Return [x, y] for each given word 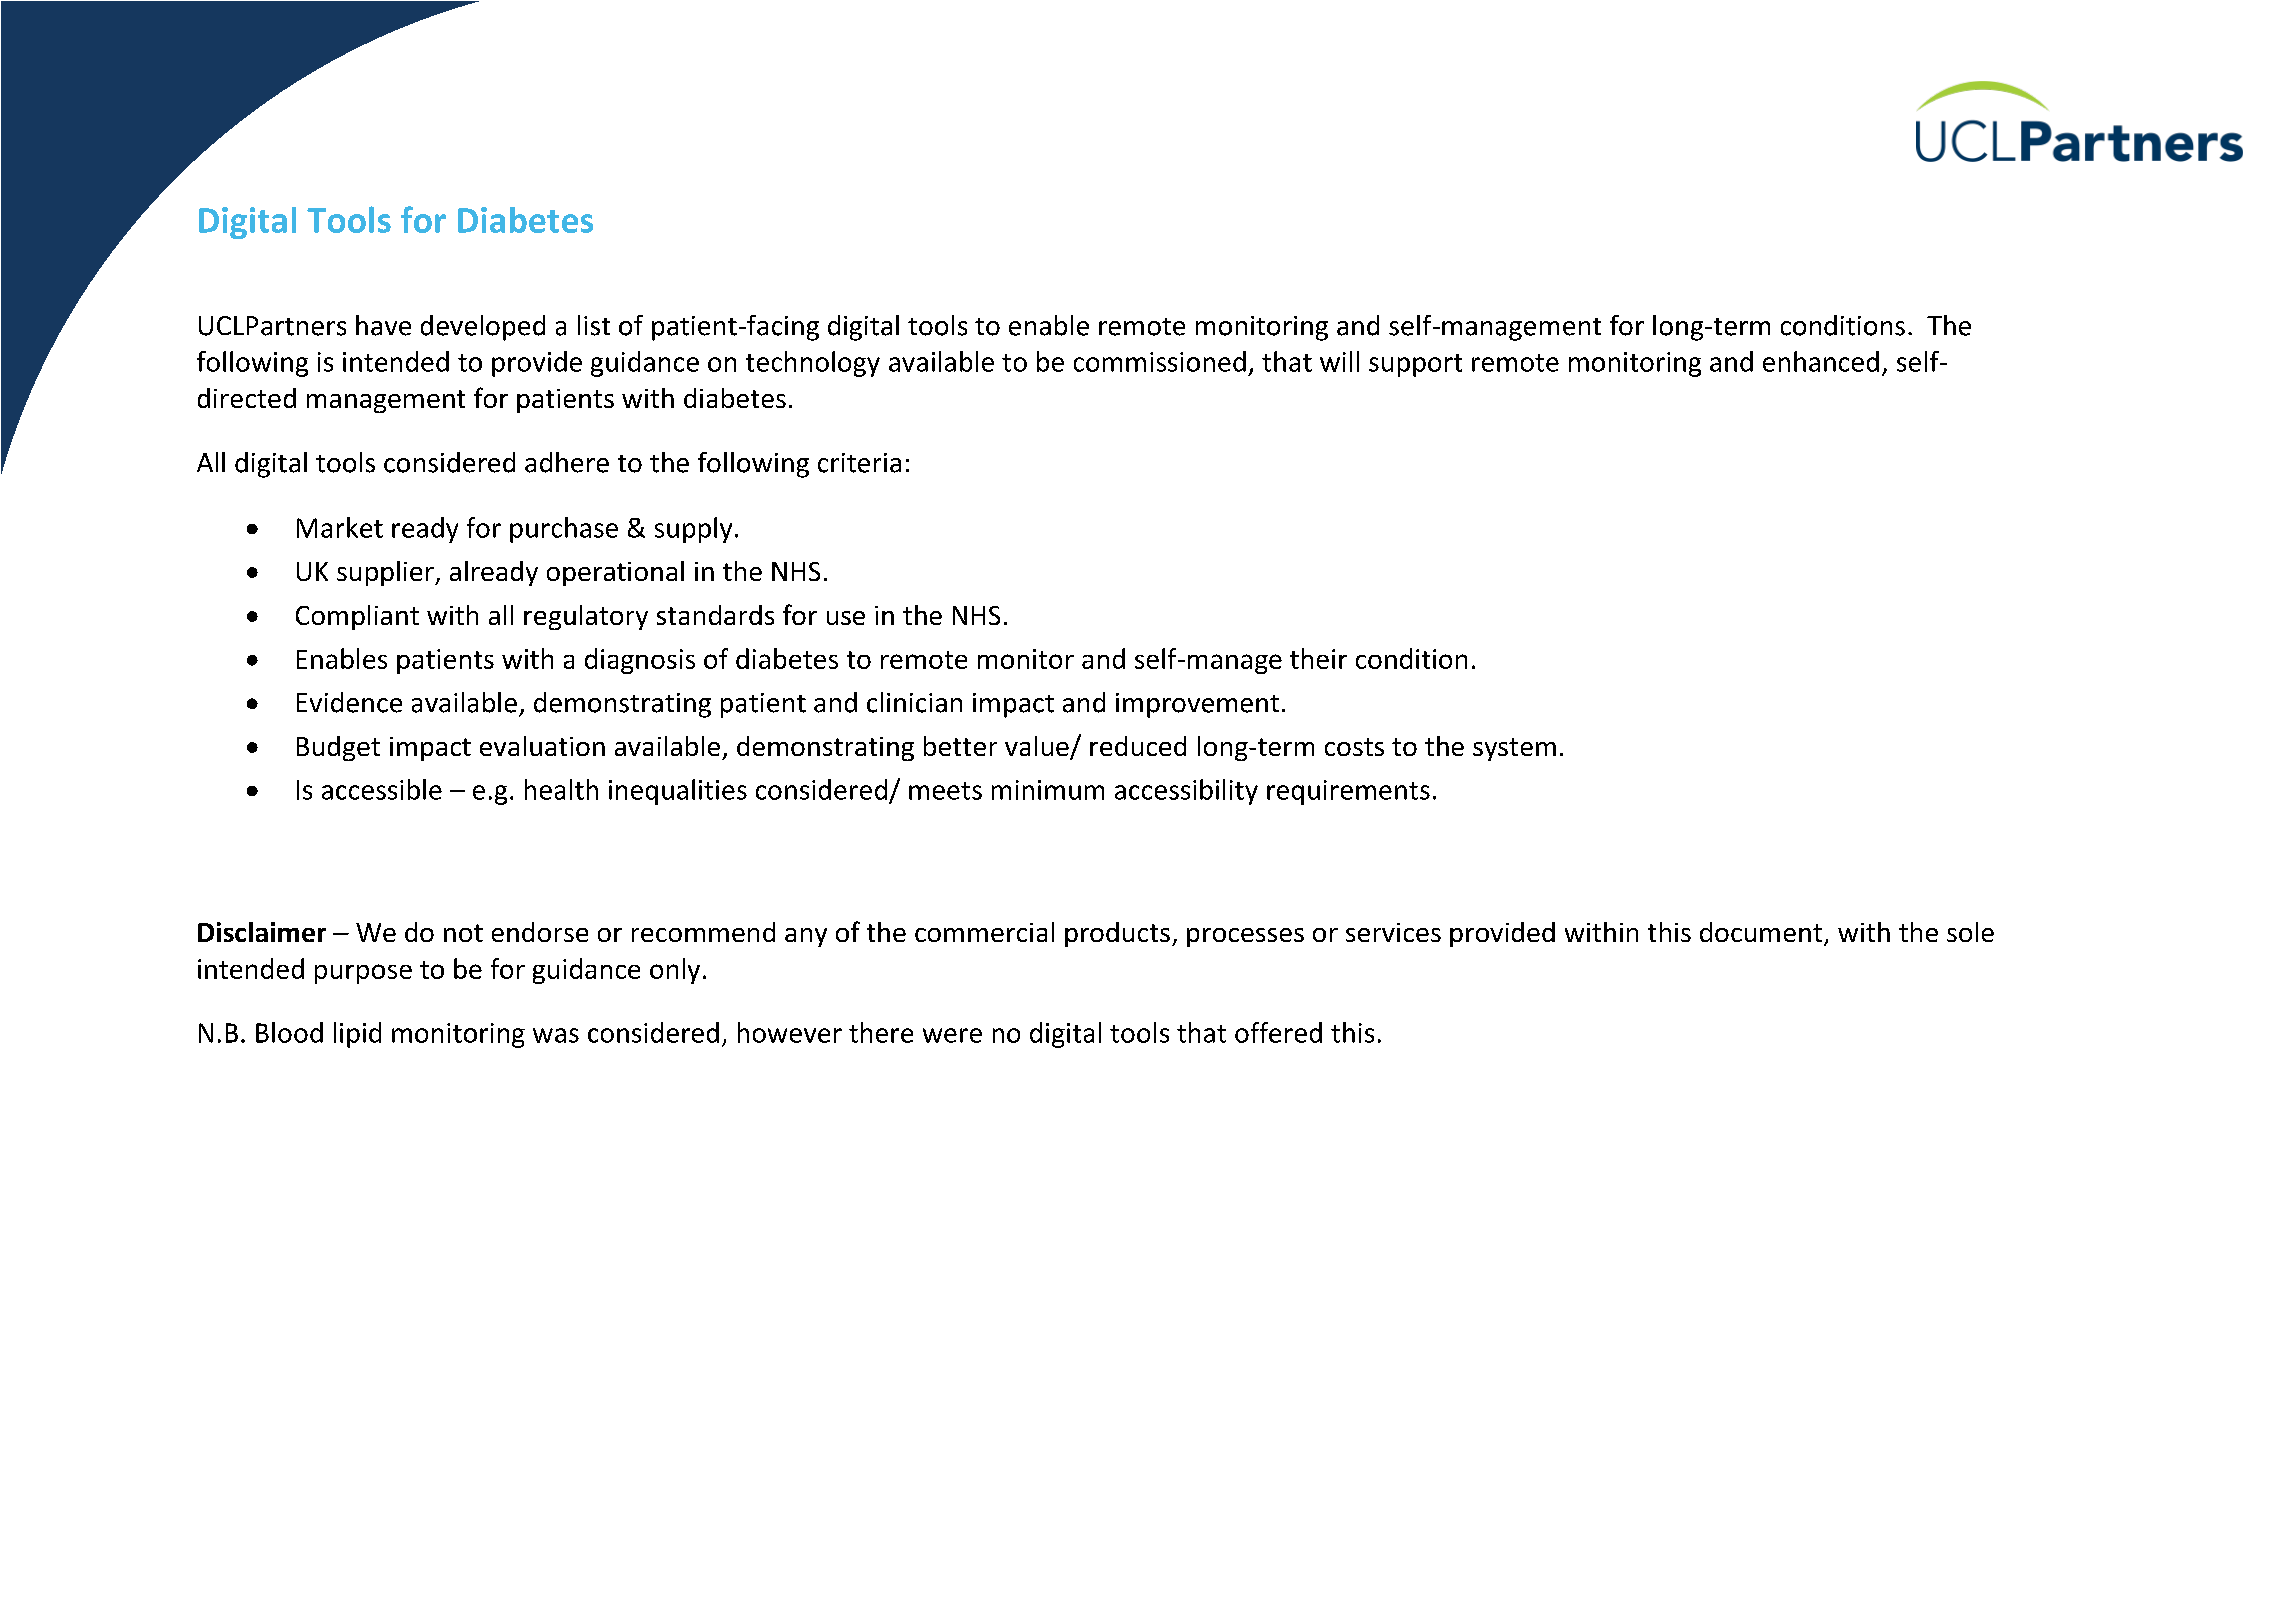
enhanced [1821, 361]
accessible [382, 789]
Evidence [349, 702]
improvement [1197, 705]
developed [483, 328]
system [1514, 749]
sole [1970, 932]
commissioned [1160, 361]
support [1415, 365]
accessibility [1186, 792]
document [1762, 933]
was [556, 1035]
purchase [564, 530]
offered [1278, 1032]
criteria [859, 463]
